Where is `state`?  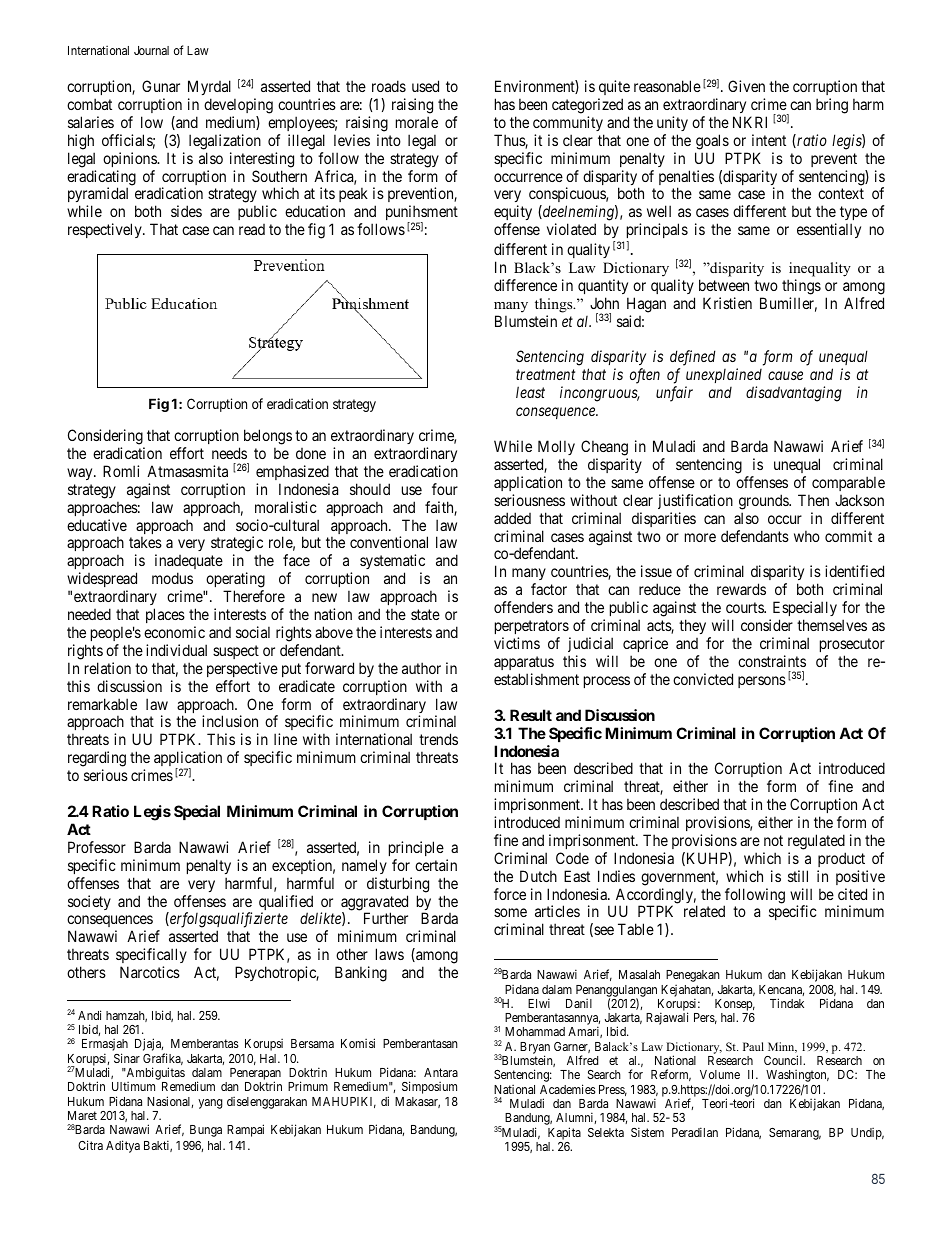 state is located at coordinates (425, 614).
